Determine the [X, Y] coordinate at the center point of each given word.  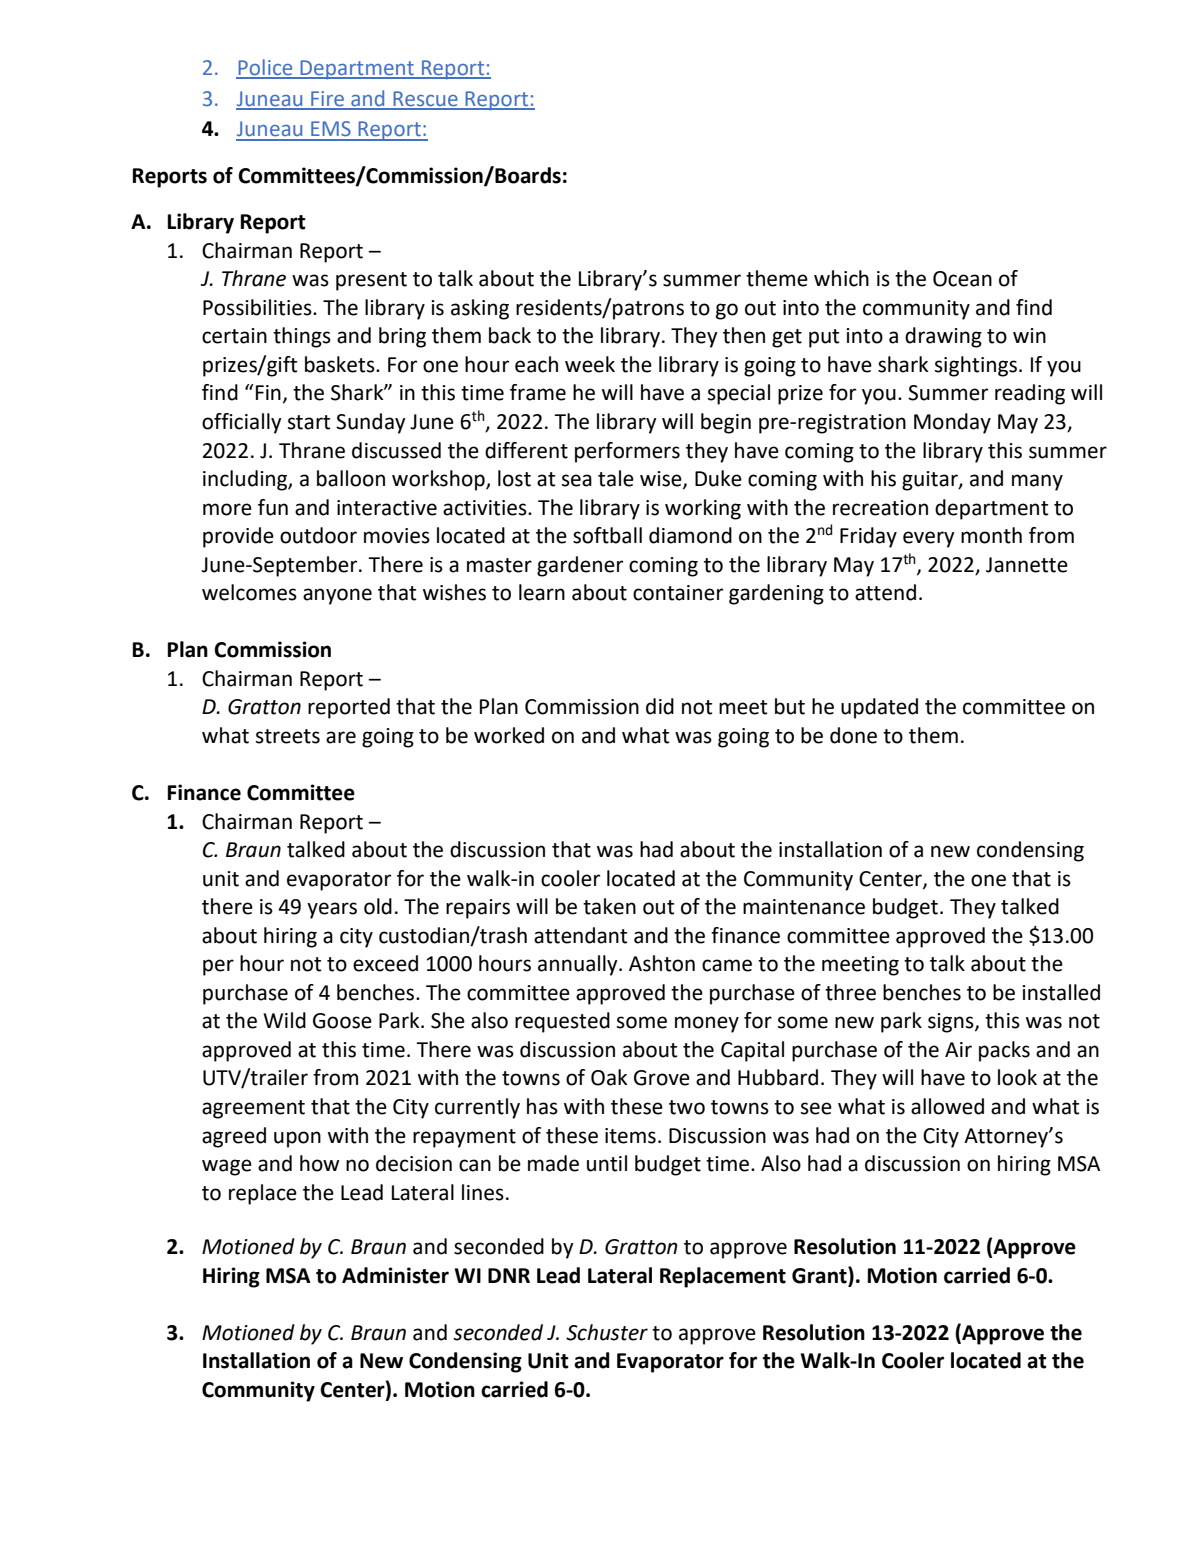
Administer [395, 1275]
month [991, 535]
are [341, 737]
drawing [943, 337]
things [302, 337]
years [332, 910]
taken [609, 906]
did [660, 706]
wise [662, 480]
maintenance [804, 907]
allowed [947, 1106]
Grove [662, 1078]
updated [879, 708]
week [590, 364]
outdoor [318, 535]
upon [297, 1139]
